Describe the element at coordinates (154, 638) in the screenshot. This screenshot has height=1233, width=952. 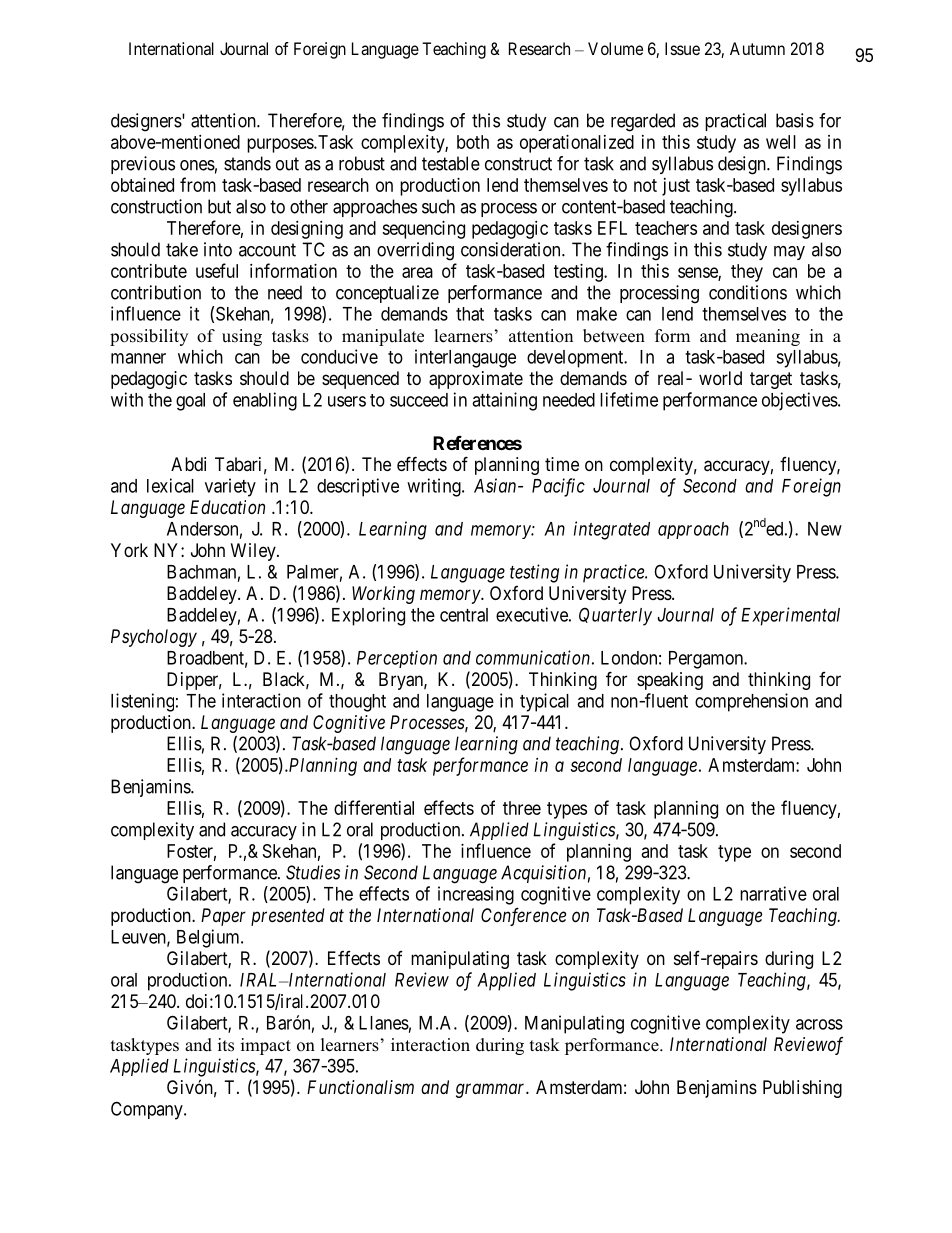
I see `Psychology` at that location.
